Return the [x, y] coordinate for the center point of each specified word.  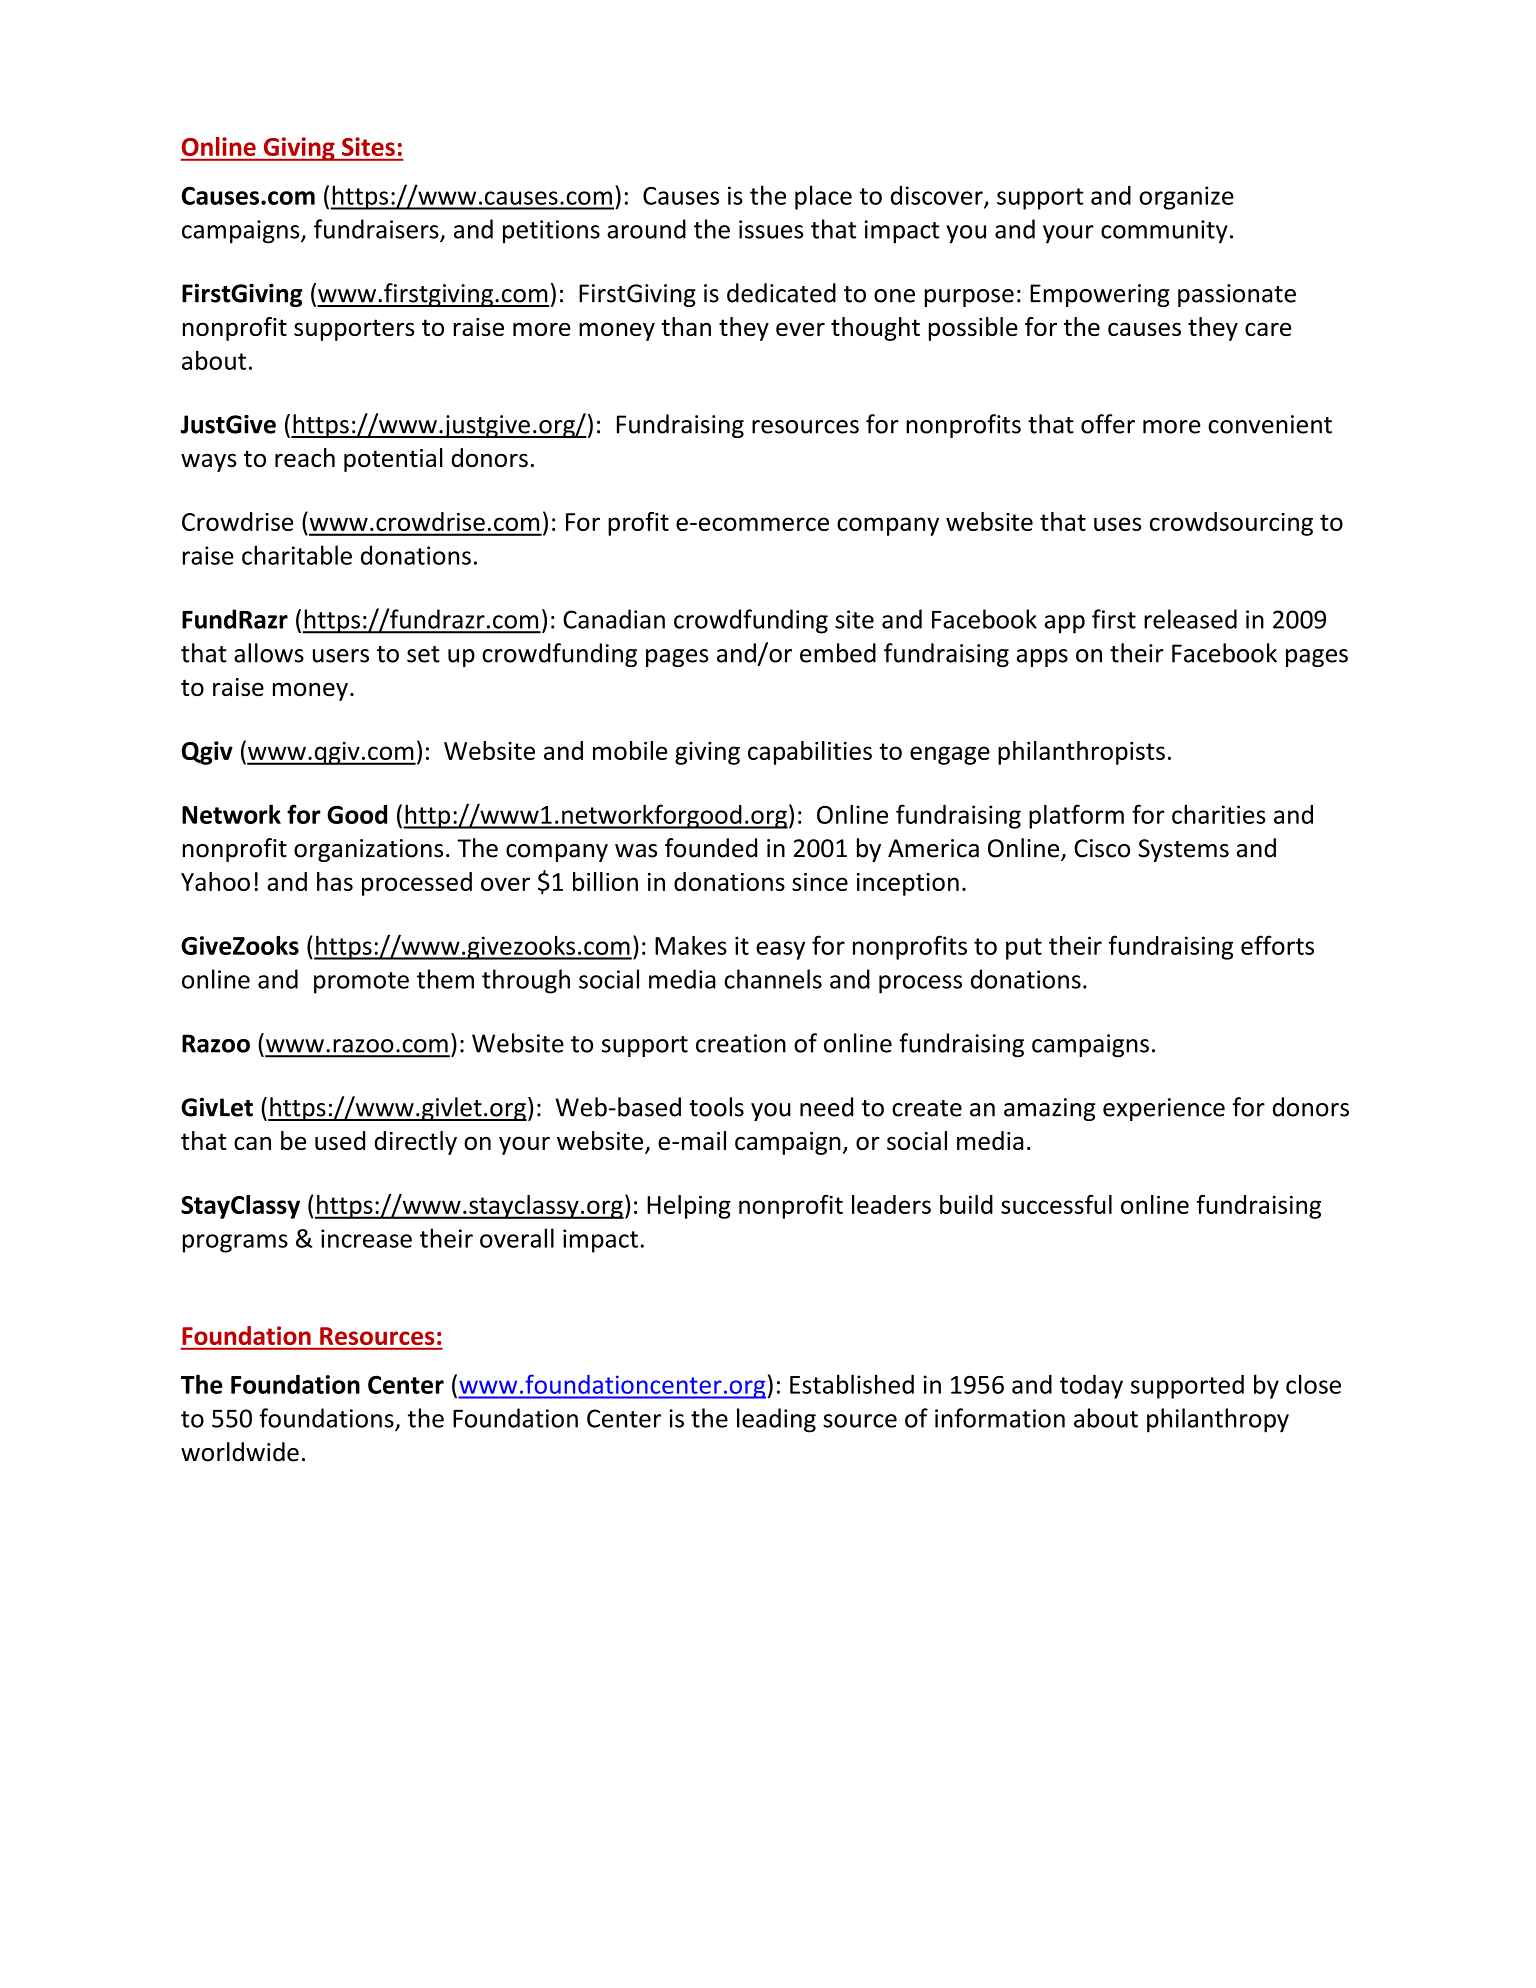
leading [776, 1420]
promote [361, 983]
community [1164, 232]
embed [838, 653]
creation [741, 1043]
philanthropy [1218, 1420]
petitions [551, 232]
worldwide [240, 1452]
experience [1164, 1109]
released [1190, 619]
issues [771, 229]
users [341, 656]
